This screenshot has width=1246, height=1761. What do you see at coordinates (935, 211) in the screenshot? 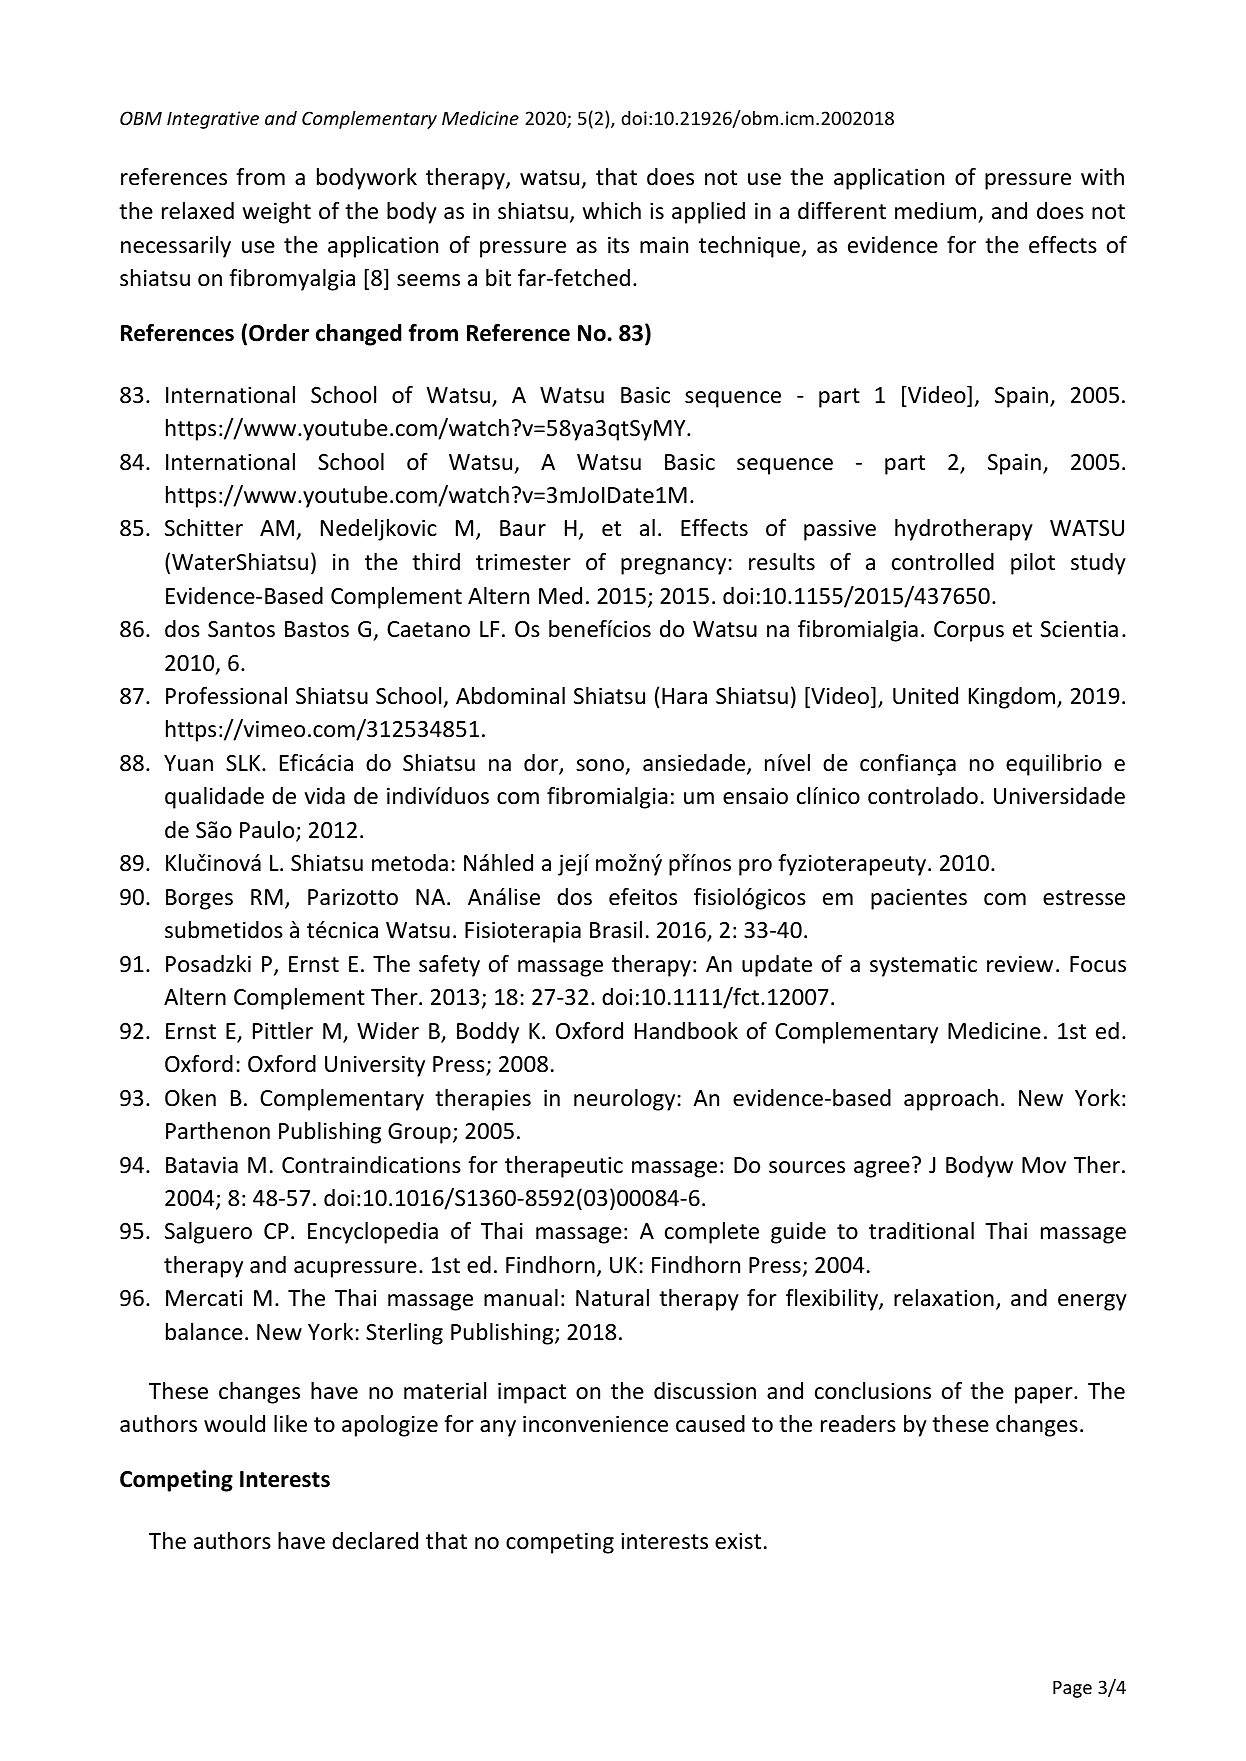
I see `medium` at bounding box center [935, 211].
